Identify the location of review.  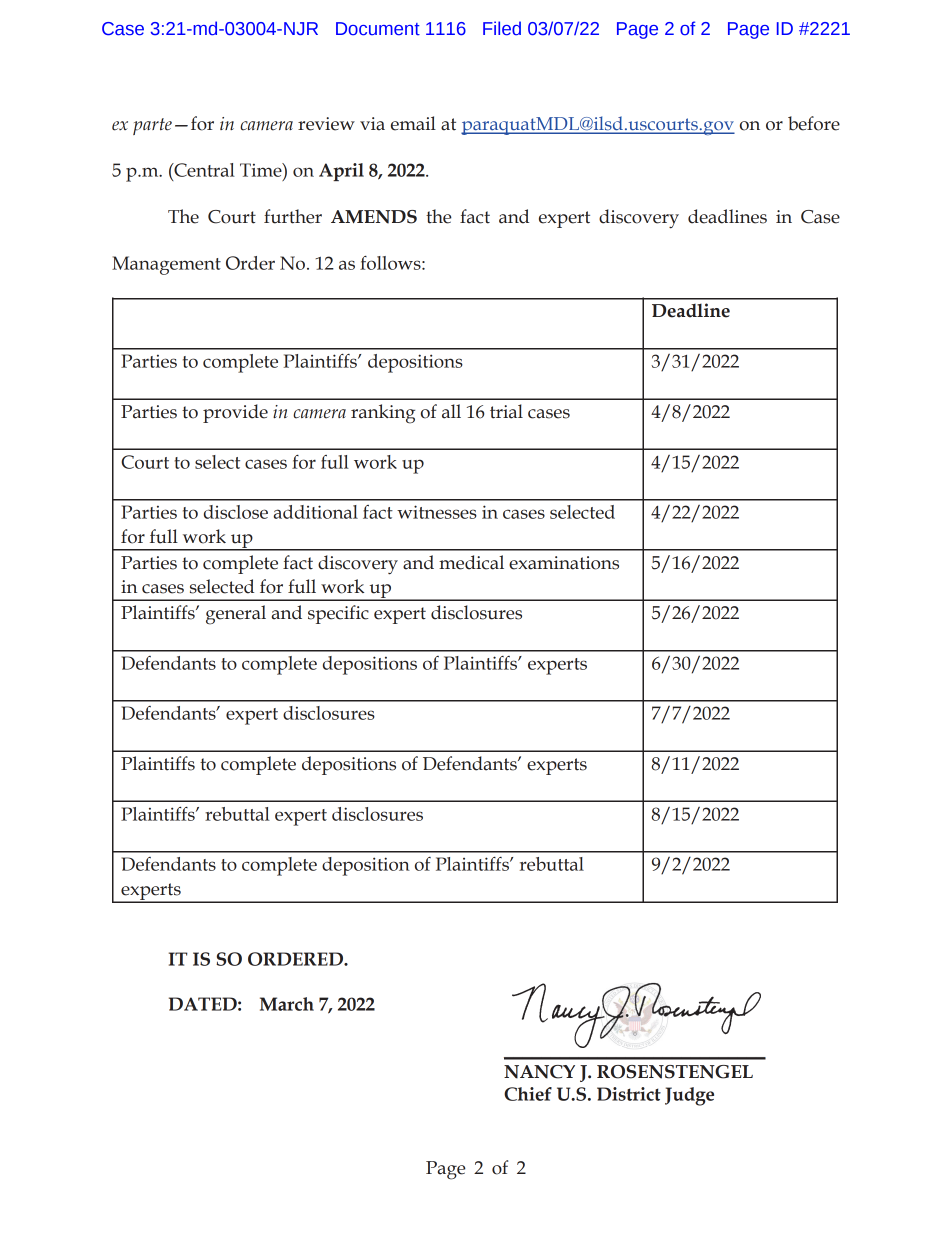
(326, 124).
